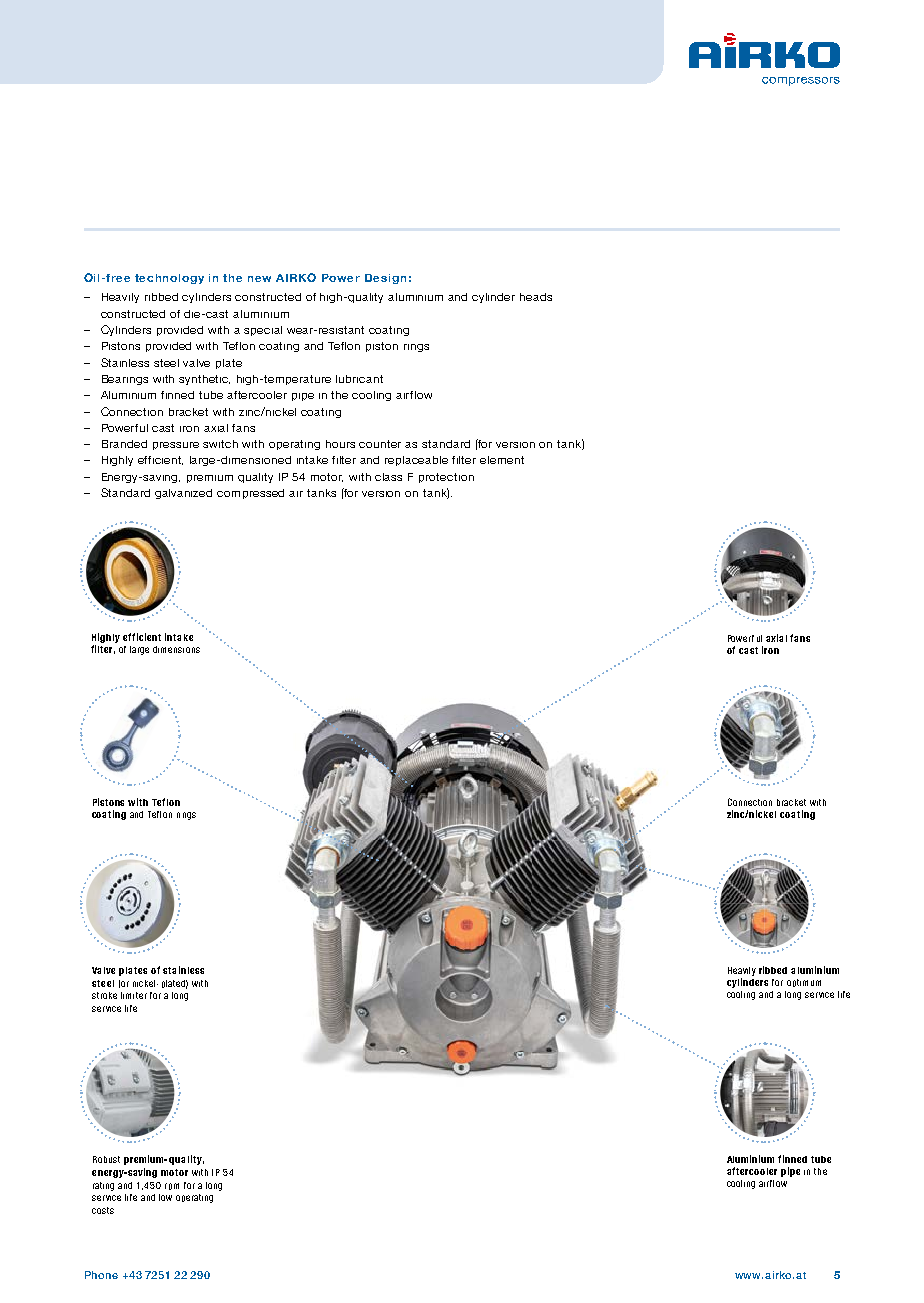  What do you see at coordinates (101, 1275) in the image?
I see `Phone` at bounding box center [101, 1275].
